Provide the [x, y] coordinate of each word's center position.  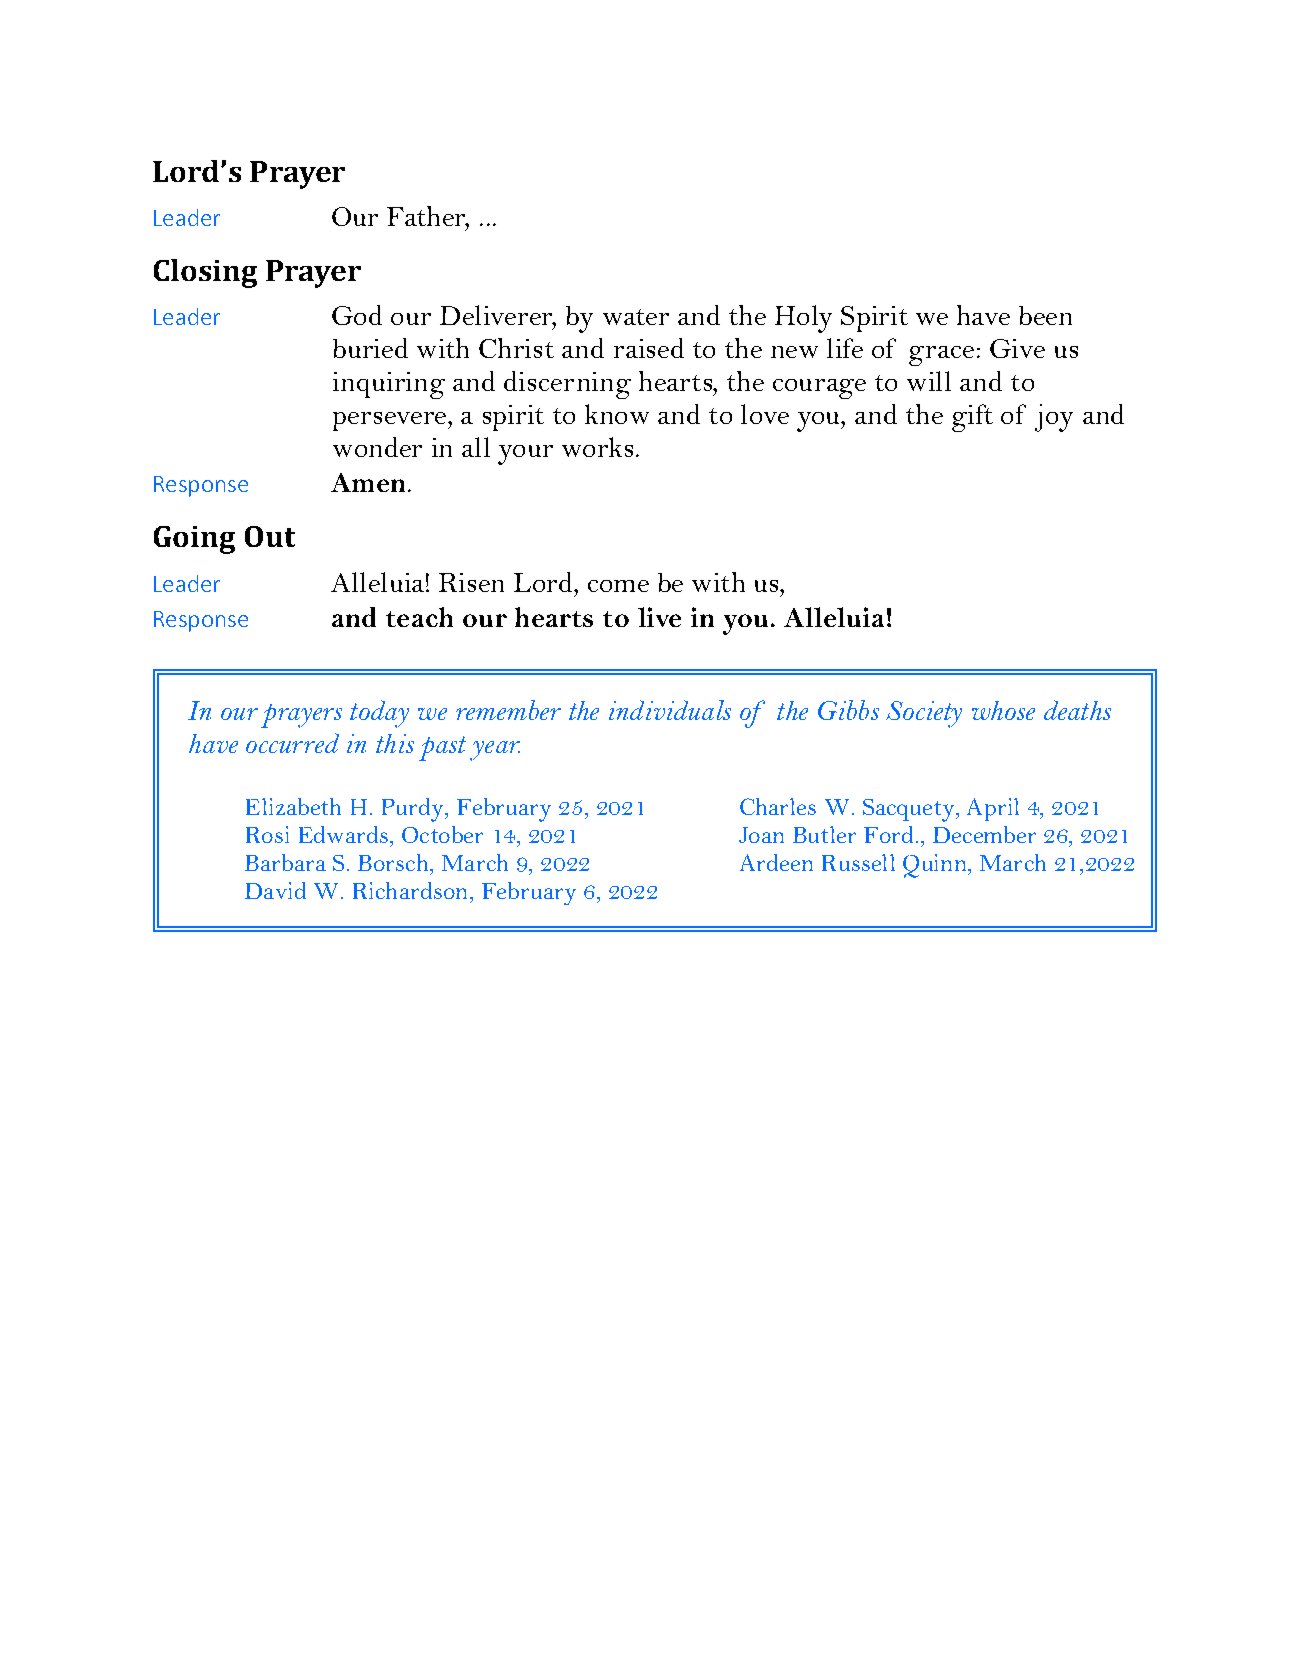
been [1045, 315]
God [357, 315]
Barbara [285, 862]
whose [1003, 710]
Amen [368, 482]
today [379, 714]
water [636, 317]
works [597, 447]
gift [972, 418]
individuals [670, 710]
